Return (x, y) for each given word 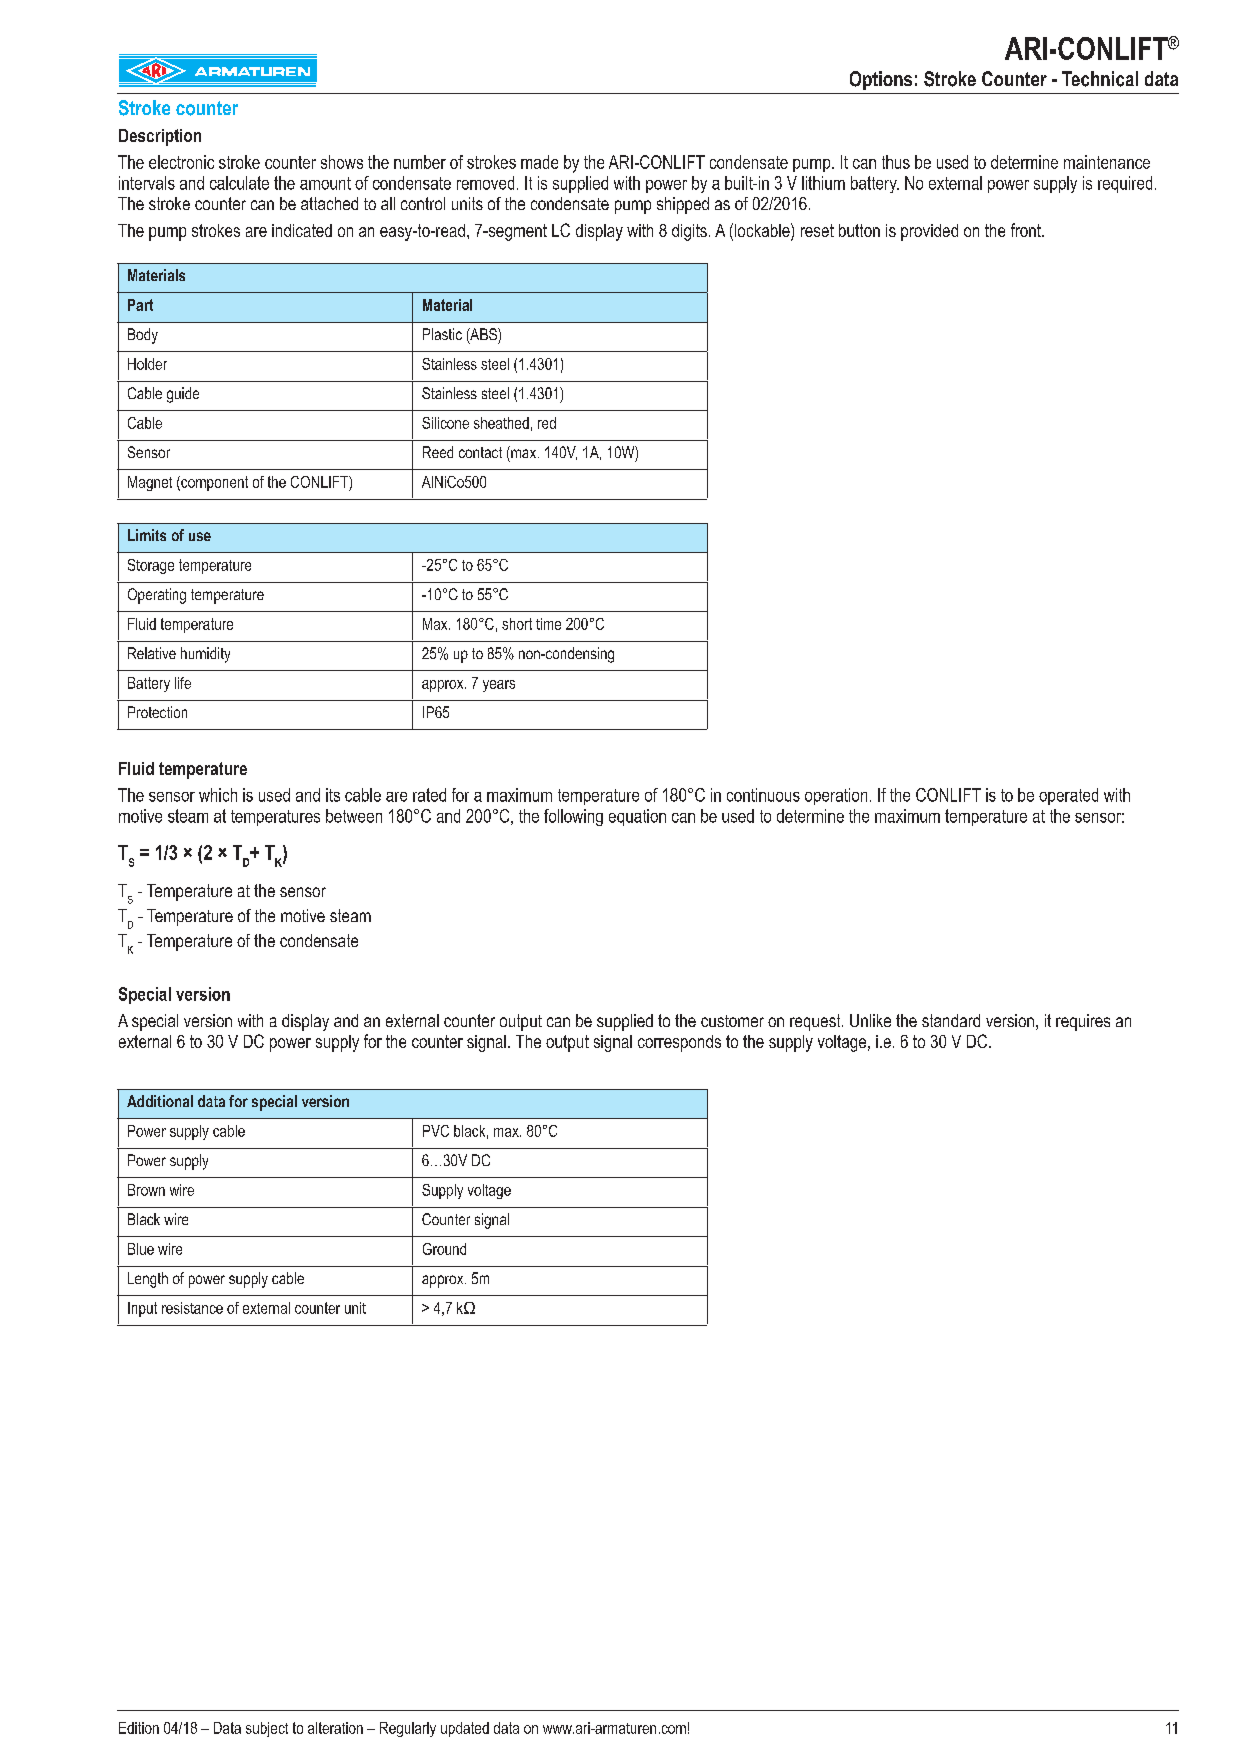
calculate (239, 183)
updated (465, 1729)
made (539, 162)
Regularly (408, 1729)
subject (267, 1729)
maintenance (1107, 162)
